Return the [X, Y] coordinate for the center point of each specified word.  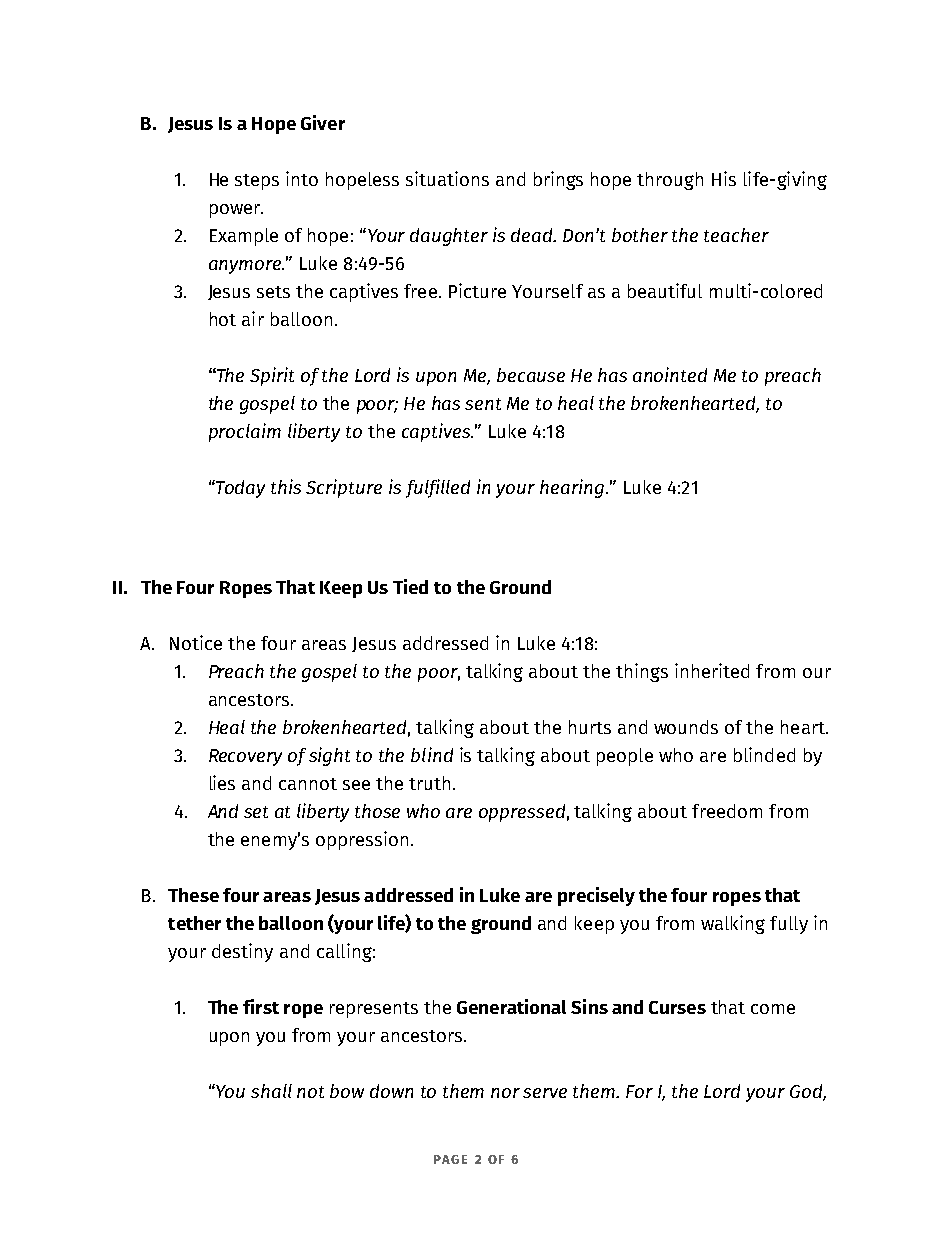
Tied [410, 586]
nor [505, 1093]
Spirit [272, 376]
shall [271, 1091]
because [531, 375]
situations [447, 178]
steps [257, 182]
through [670, 181]
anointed [670, 374]
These [193, 895]
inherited [712, 670]
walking [733, 924]
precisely [596, 896]
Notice [196, 642]
